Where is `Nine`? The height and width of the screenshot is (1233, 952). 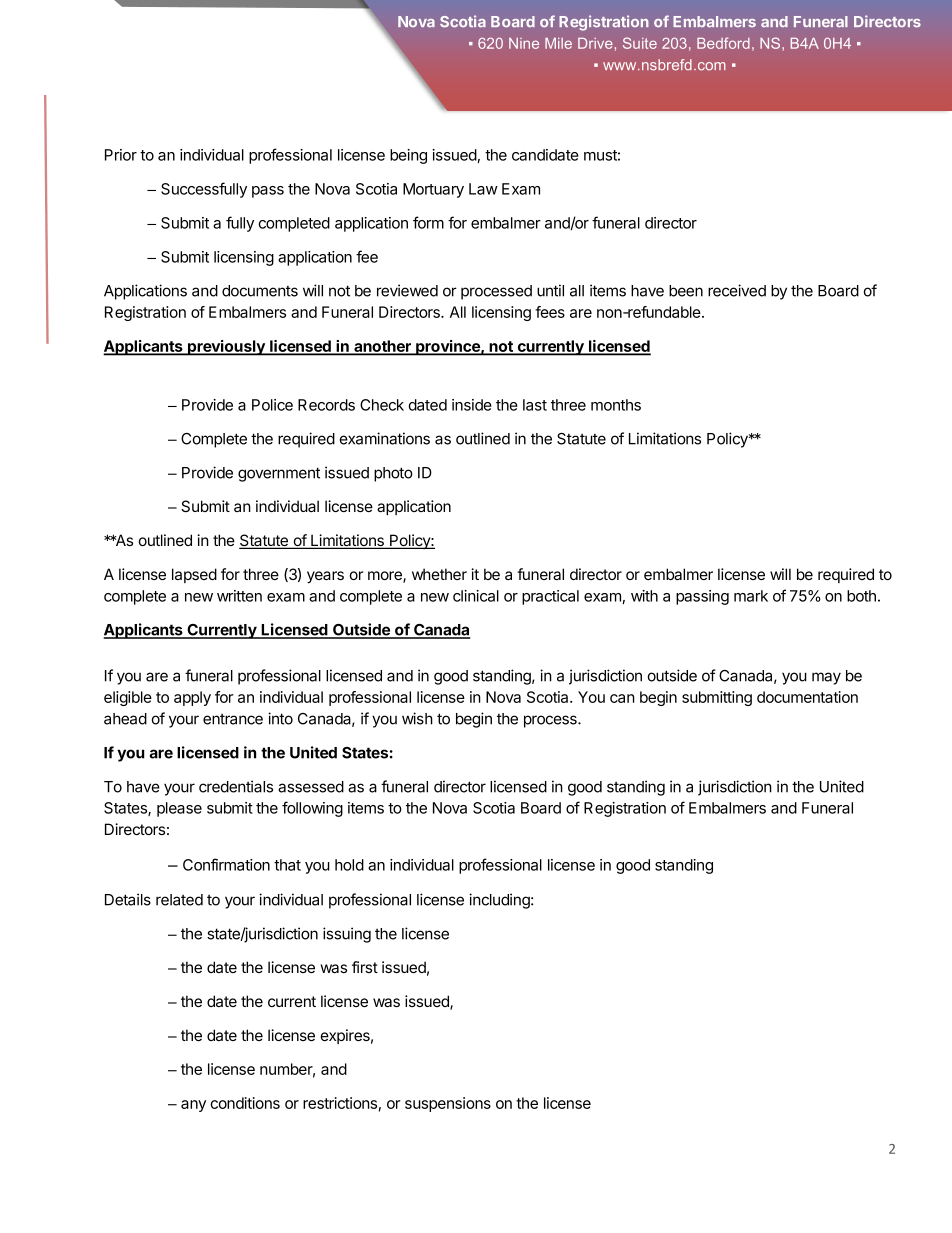
Nine is located at coordinates (524, 43).
